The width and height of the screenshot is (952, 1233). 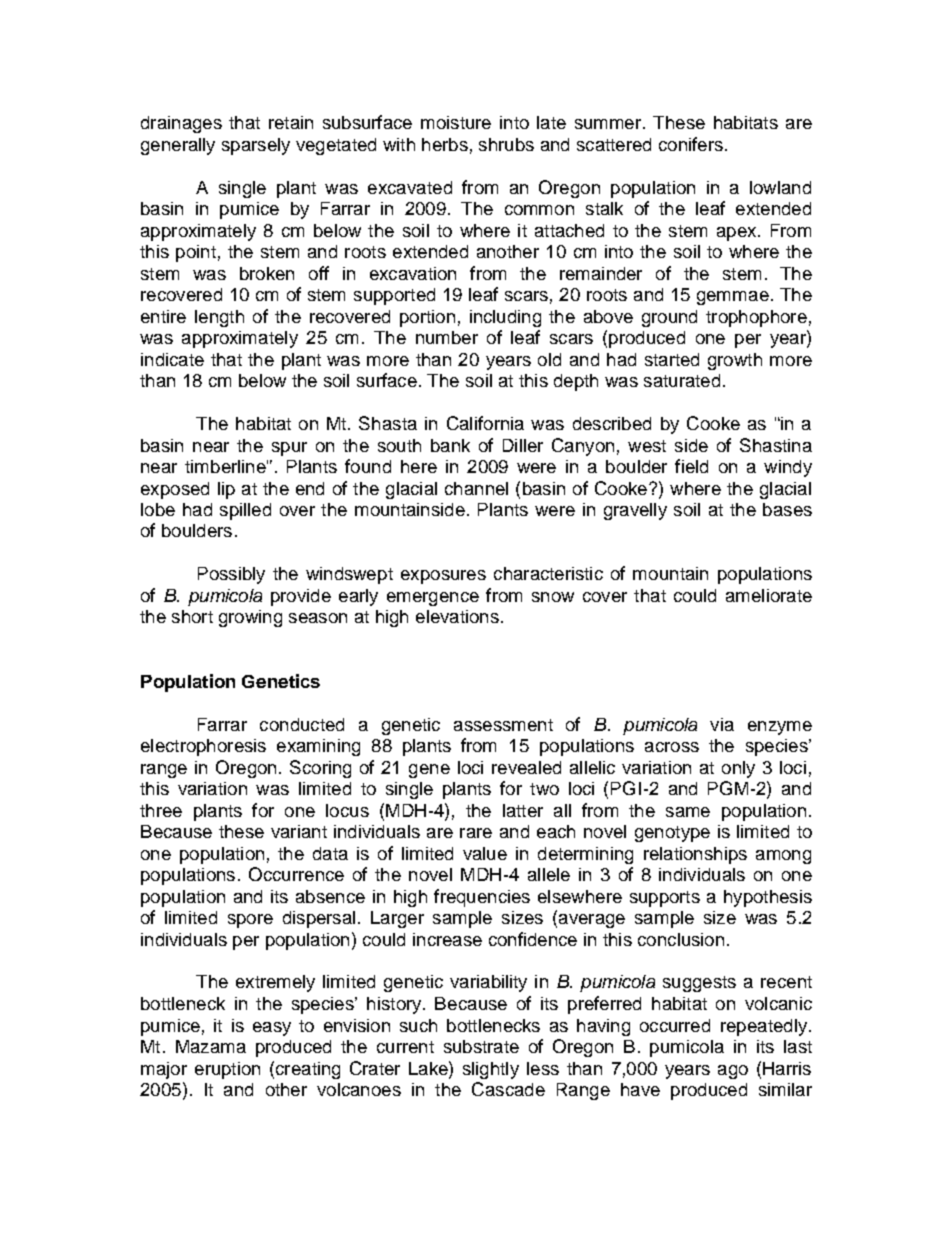 What do you see at coordinates (256, 146) in the screenshot?
I see `sparsely` at bounding box center [256, 146].
